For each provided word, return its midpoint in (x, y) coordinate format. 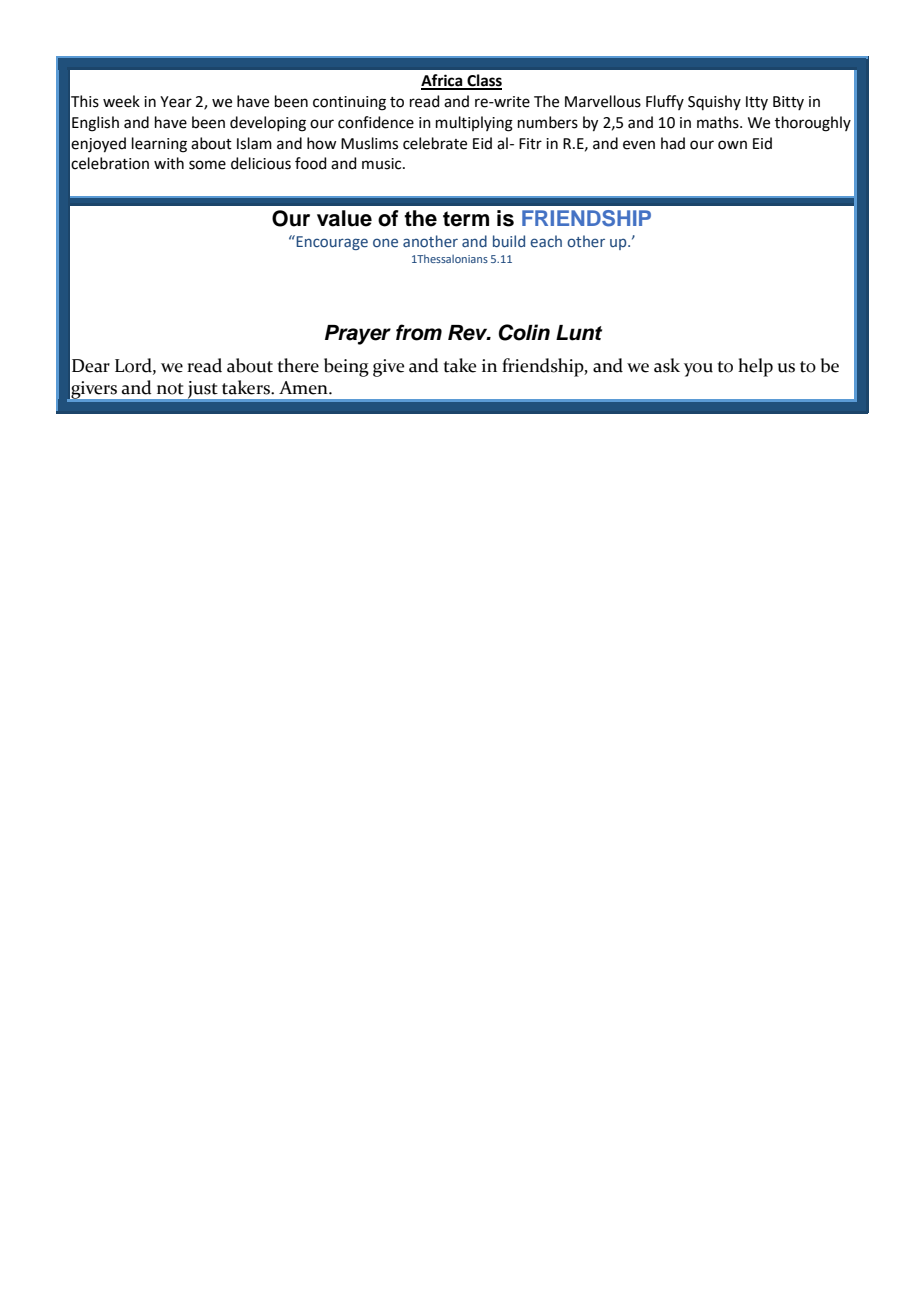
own (732, 145)
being (346, 367)
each (546, 241)
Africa (443, 81)
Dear (91, 366)
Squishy (714, 102)
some (207, 165)
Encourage (331, 242)
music (383, 164)
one (385, 242)
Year (176, 102)
